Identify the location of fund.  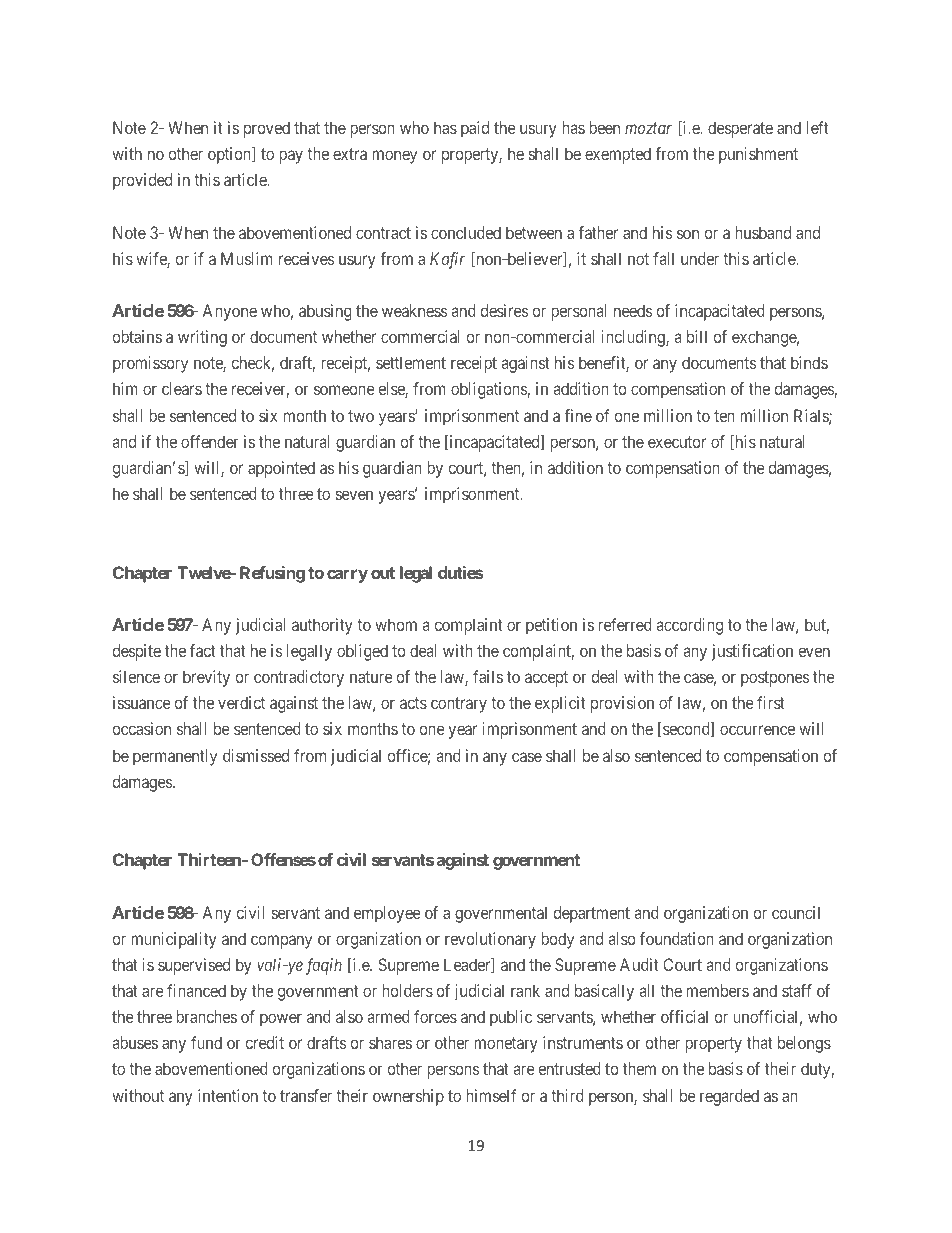
(206, 1042).
